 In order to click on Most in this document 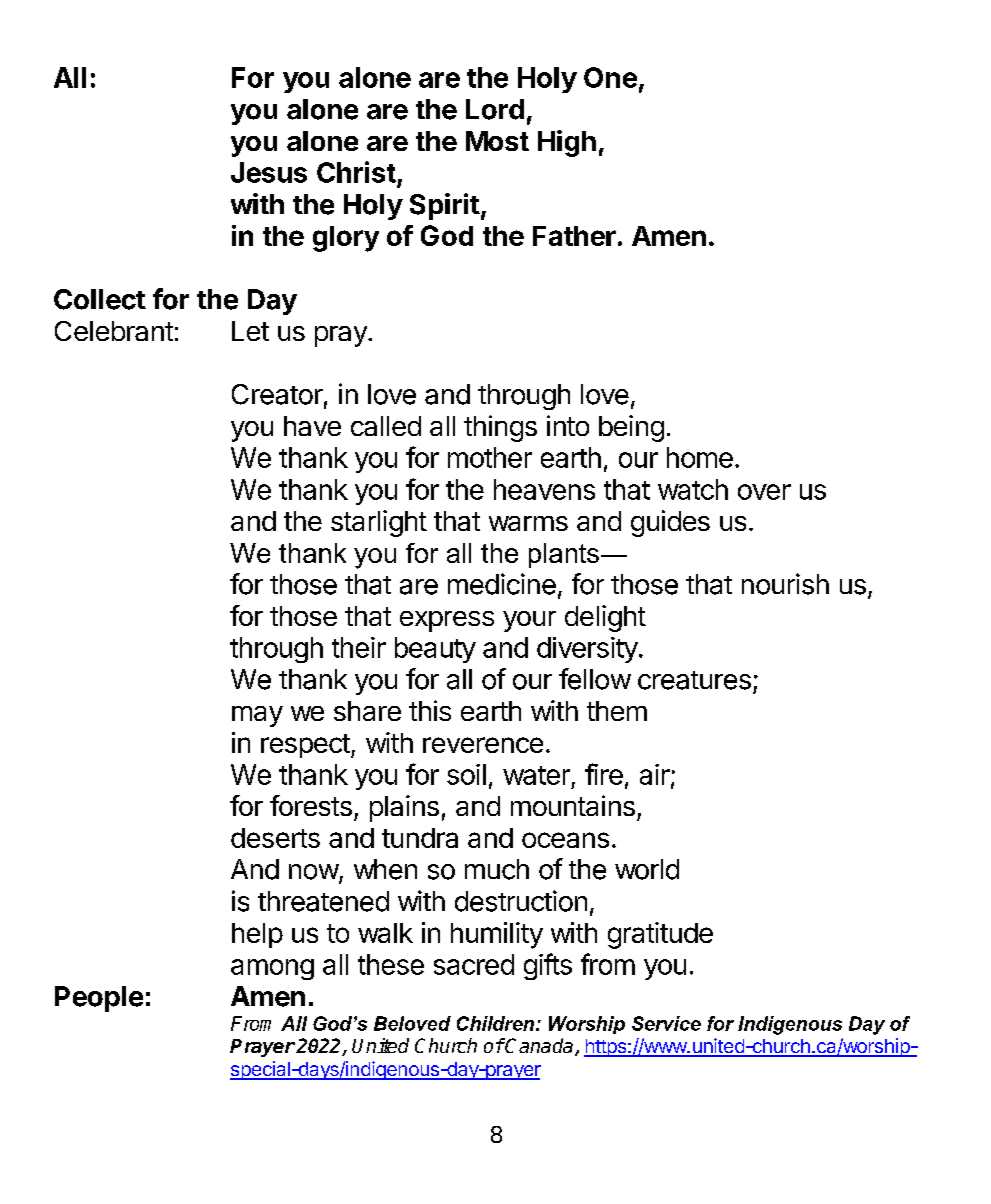, I will do `click(497, 141)`.
